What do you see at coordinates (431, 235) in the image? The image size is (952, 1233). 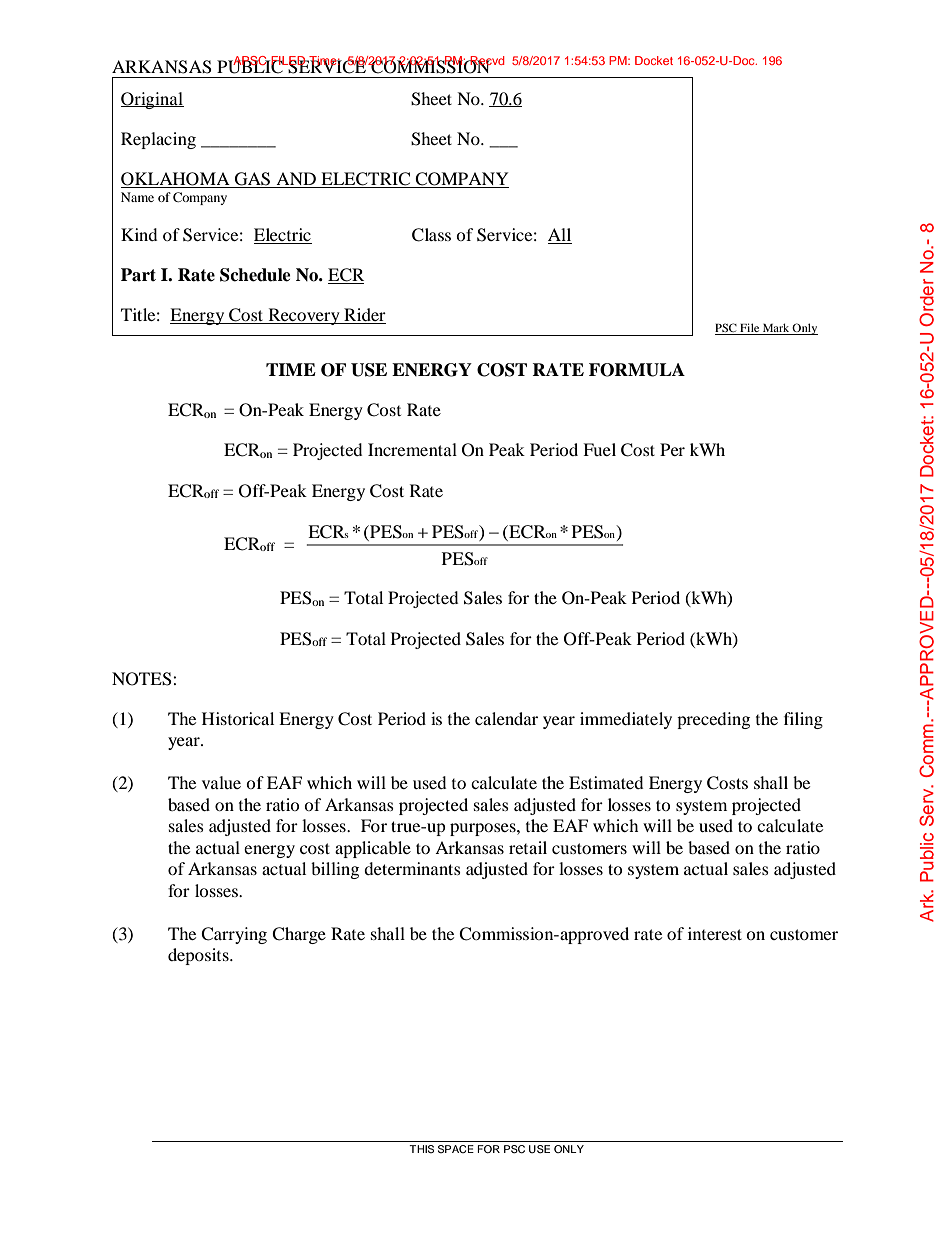 I see `Class` at bounding box center [431, 235].
